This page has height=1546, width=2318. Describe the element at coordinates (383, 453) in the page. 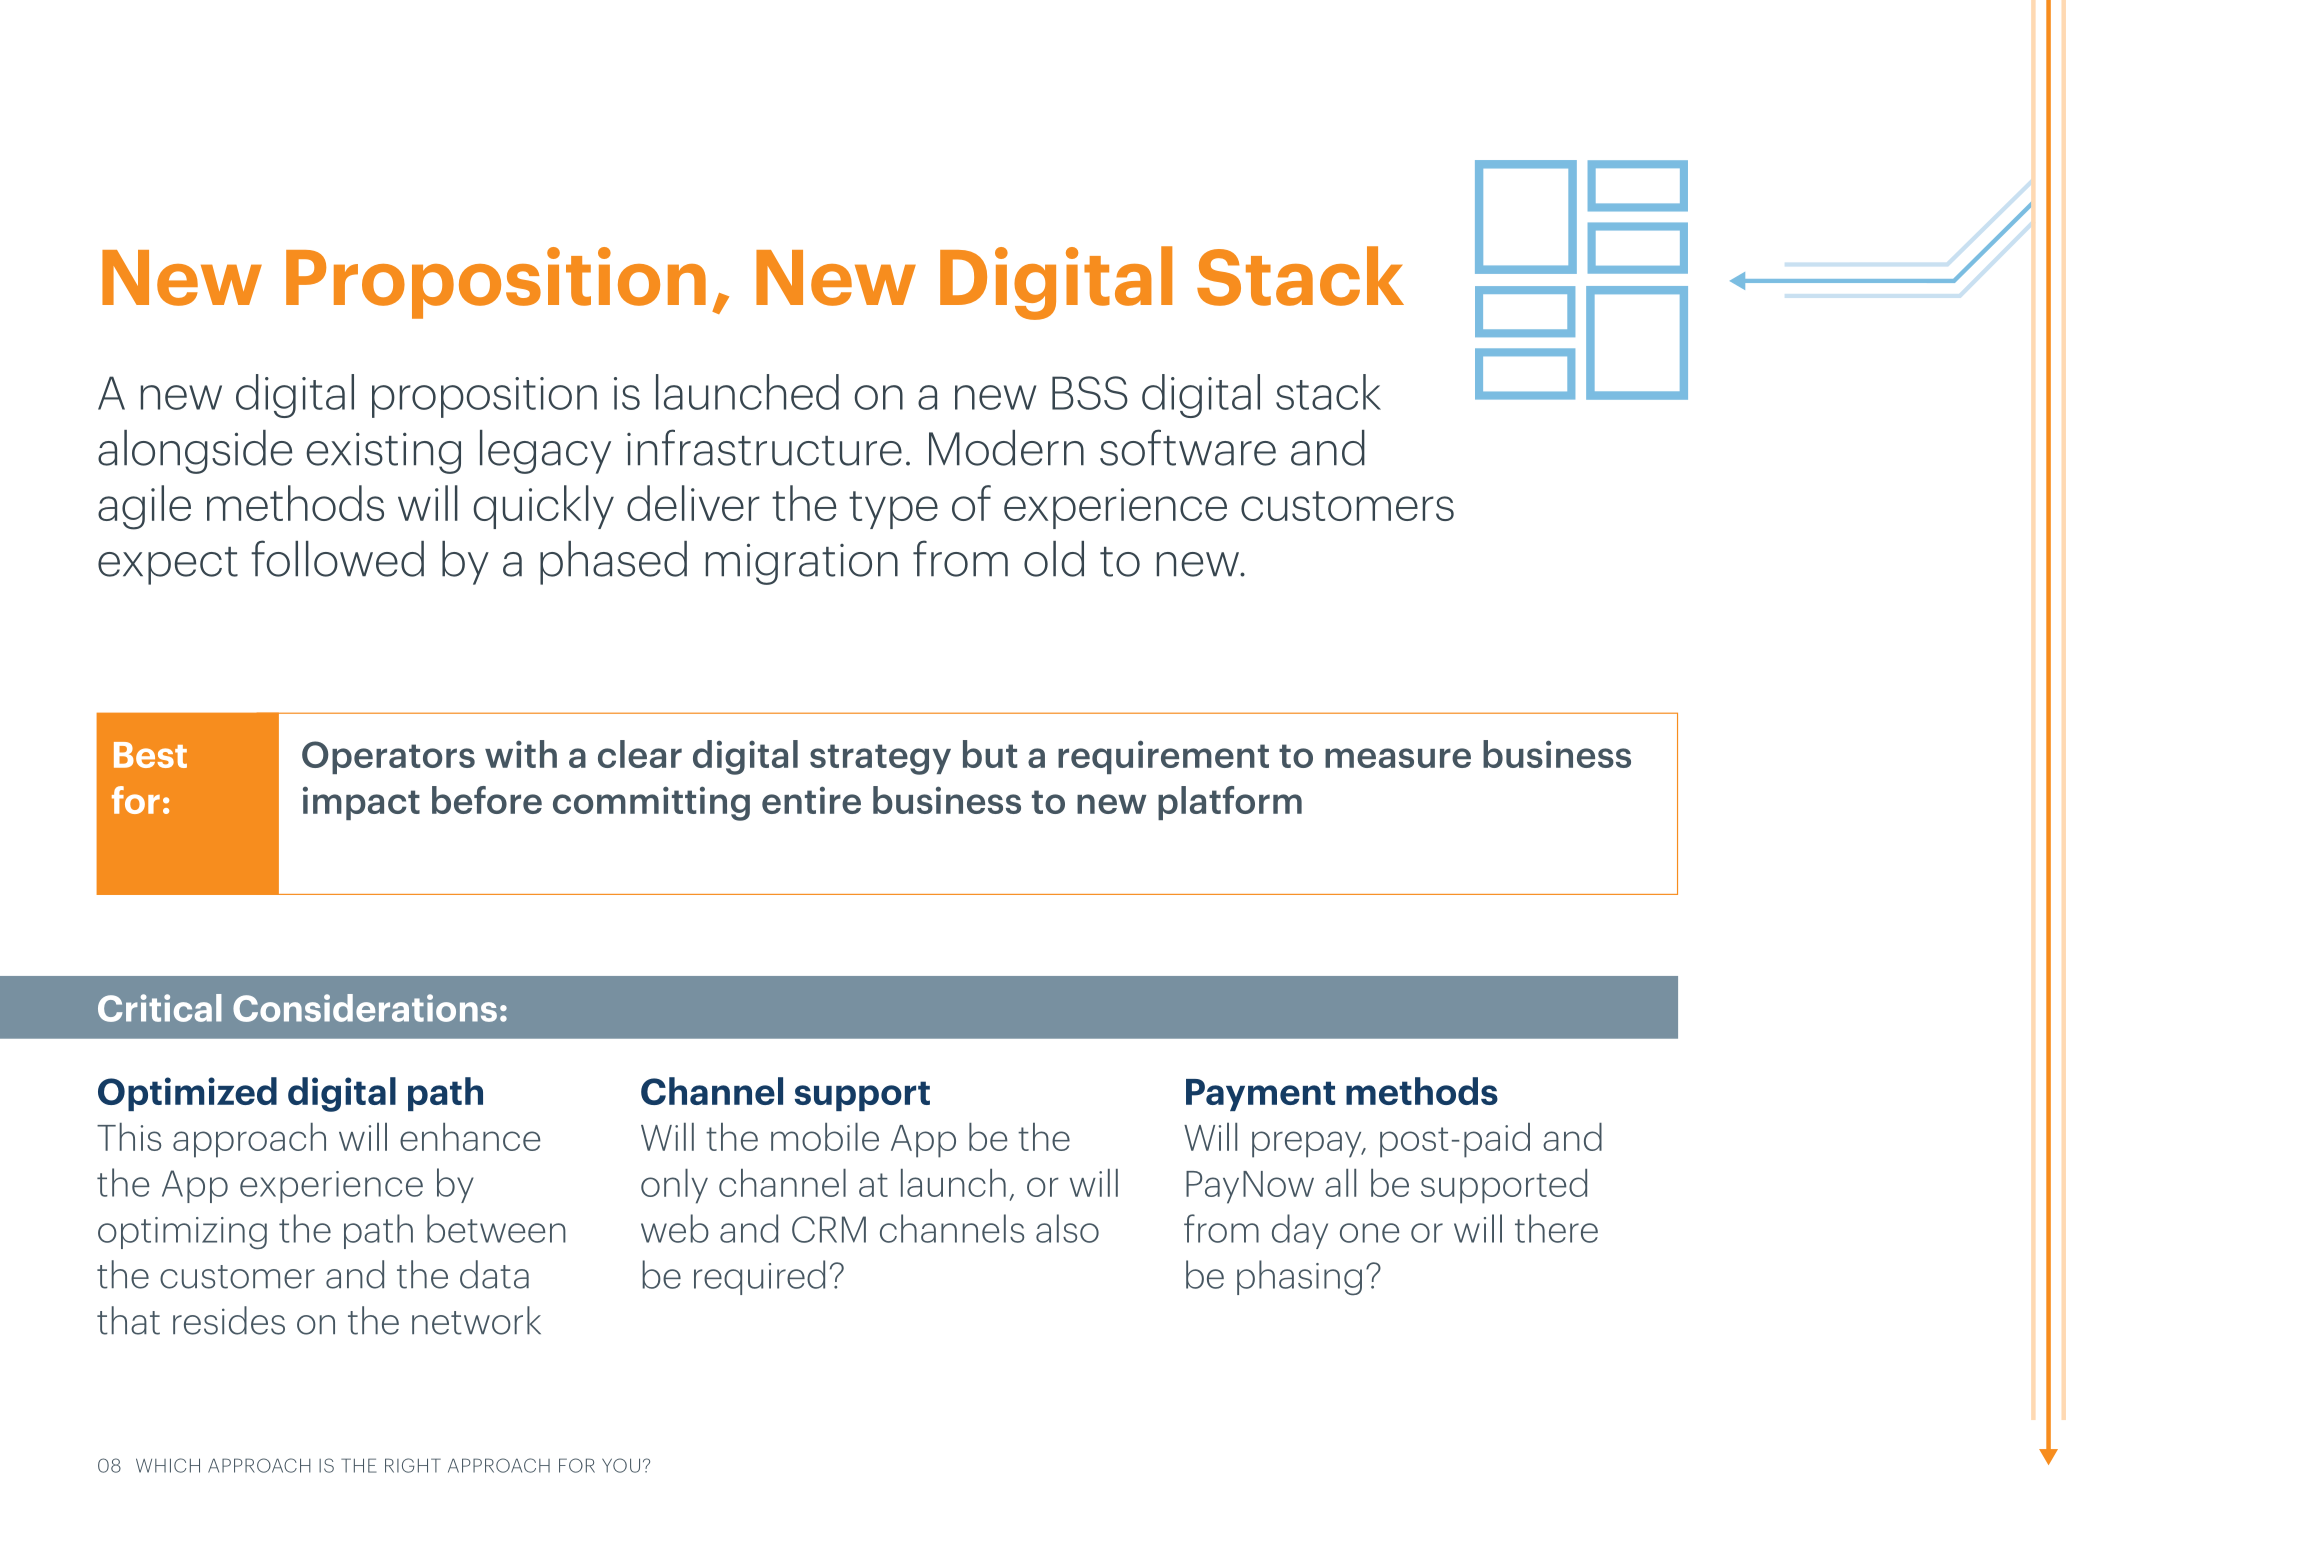

I see `existing` at that location.
